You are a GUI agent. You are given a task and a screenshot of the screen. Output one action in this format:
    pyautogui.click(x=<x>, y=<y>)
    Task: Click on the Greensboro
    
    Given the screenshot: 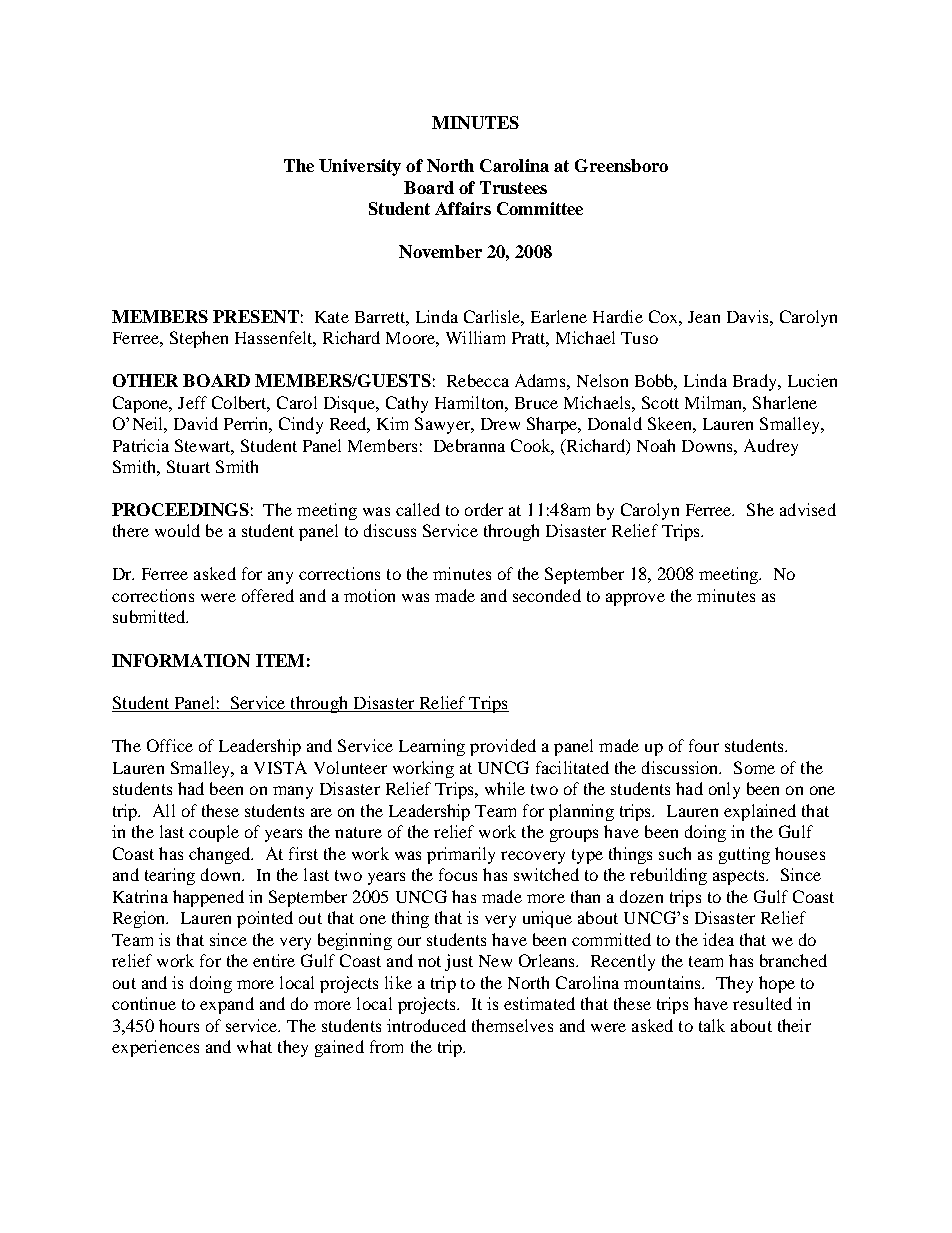 What is the action you would take?
    pyautogui.click(x=621, y=165)
